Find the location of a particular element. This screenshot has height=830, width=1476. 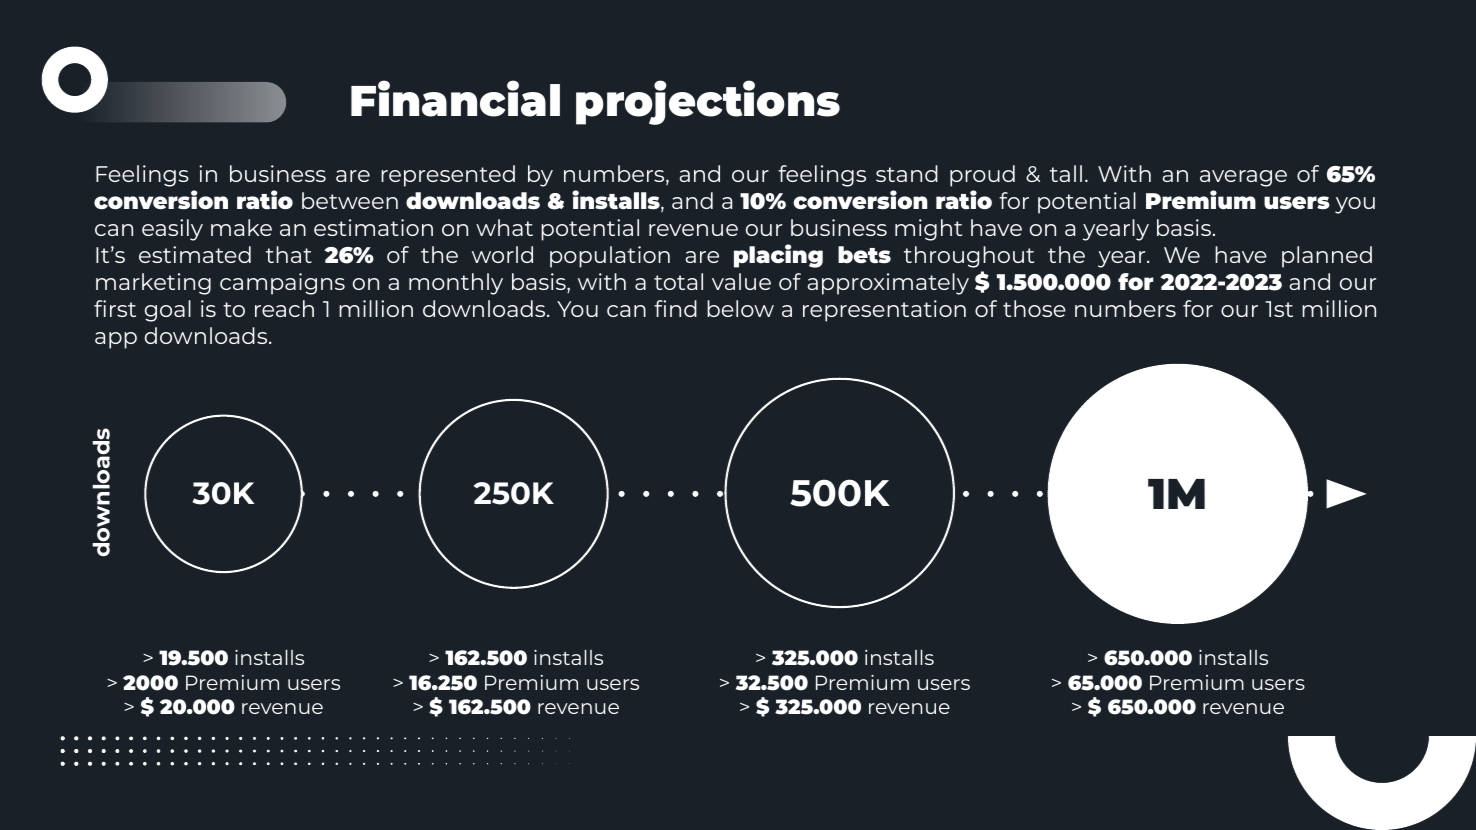

below is located at coordinates (740, 308).
